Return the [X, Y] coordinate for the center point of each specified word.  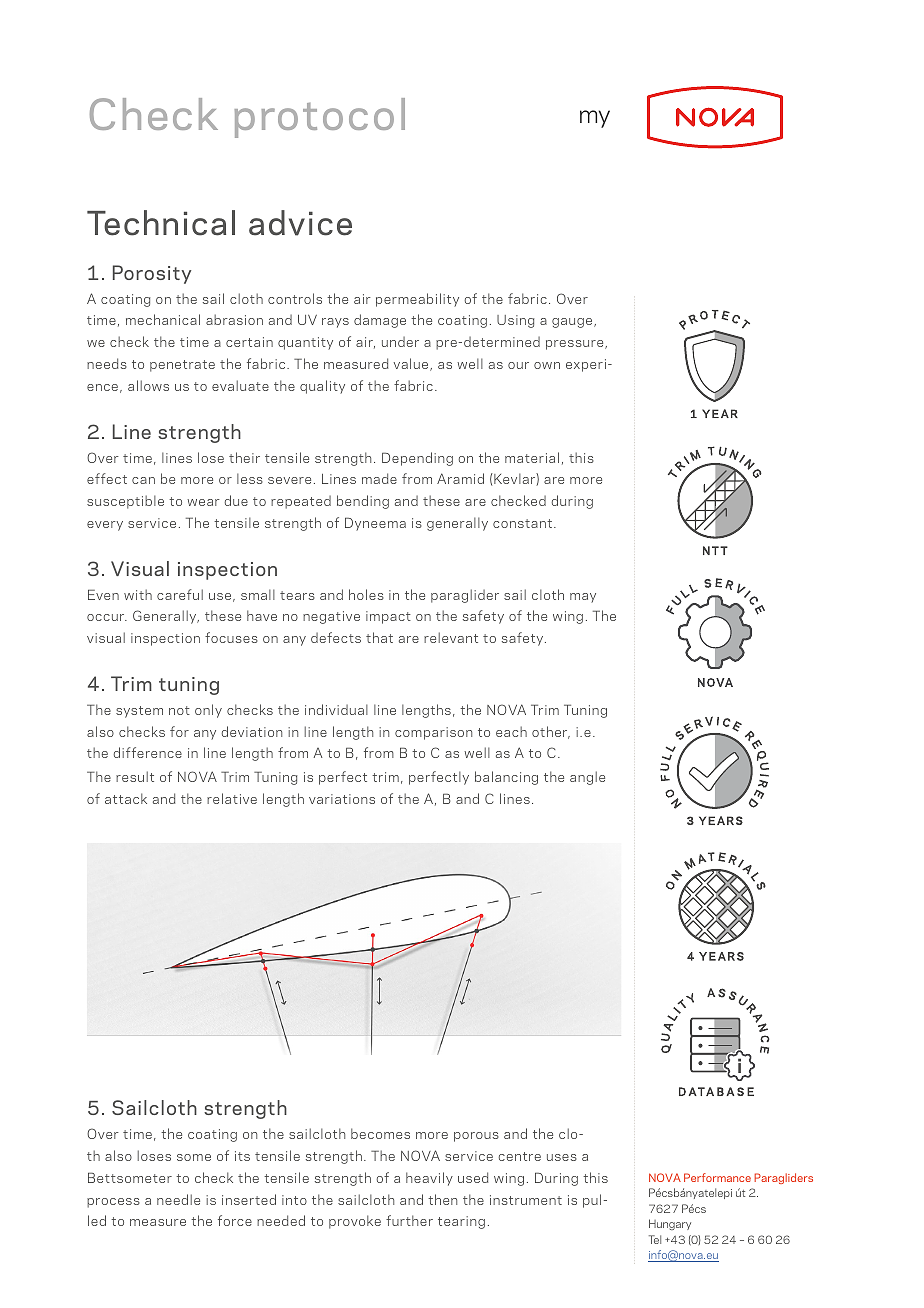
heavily [429, 1179]
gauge [573, 323]
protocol [320, 118]
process [113, 1203]
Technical [161, 223]
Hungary [670, 1224]
